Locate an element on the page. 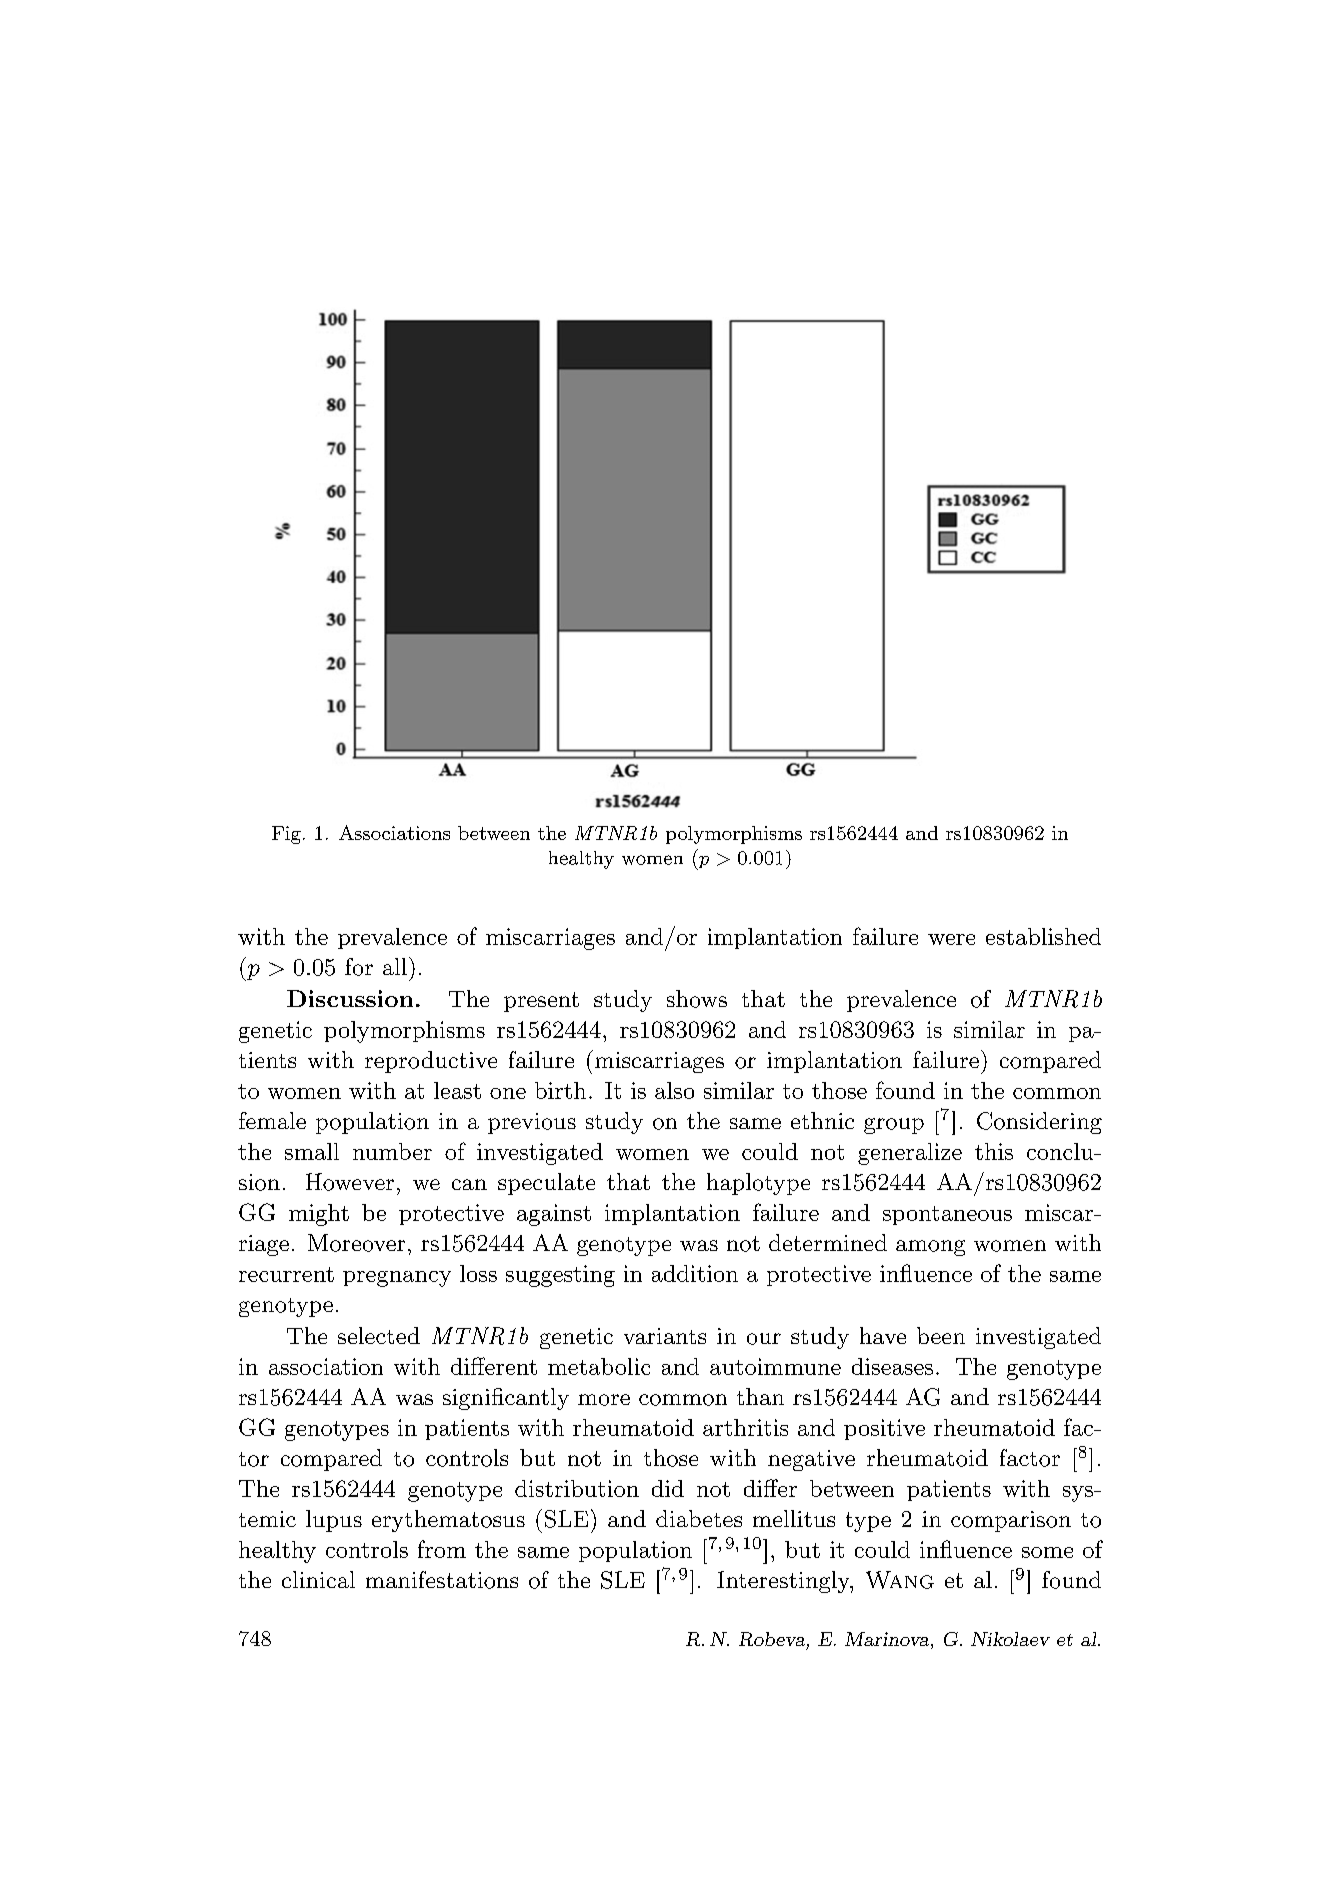 The height and width of the page is (1895, 1340). selected is located at coordinates (379, 1335).
